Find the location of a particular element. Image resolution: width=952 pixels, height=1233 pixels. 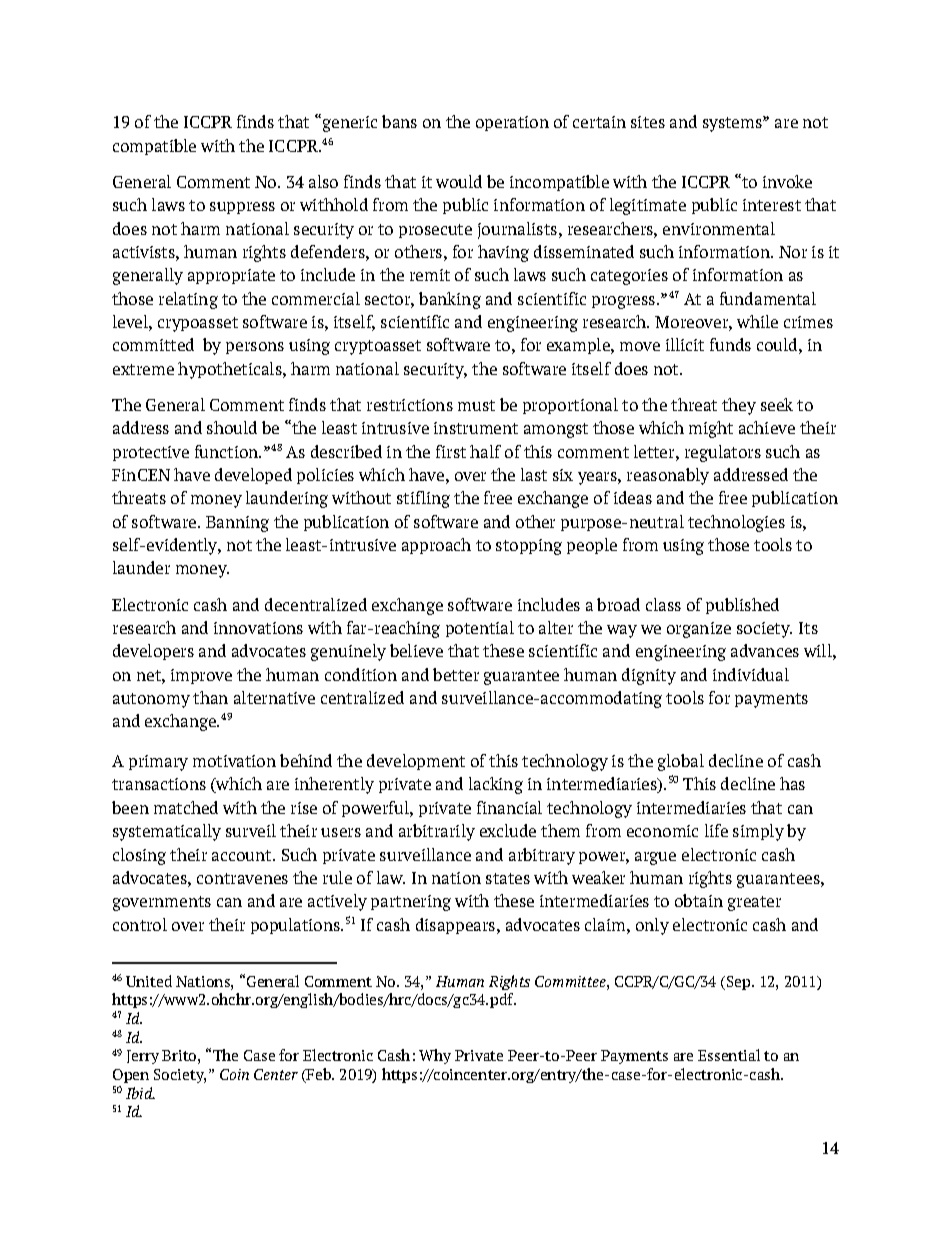

they is located at coordinates (739, 406).
